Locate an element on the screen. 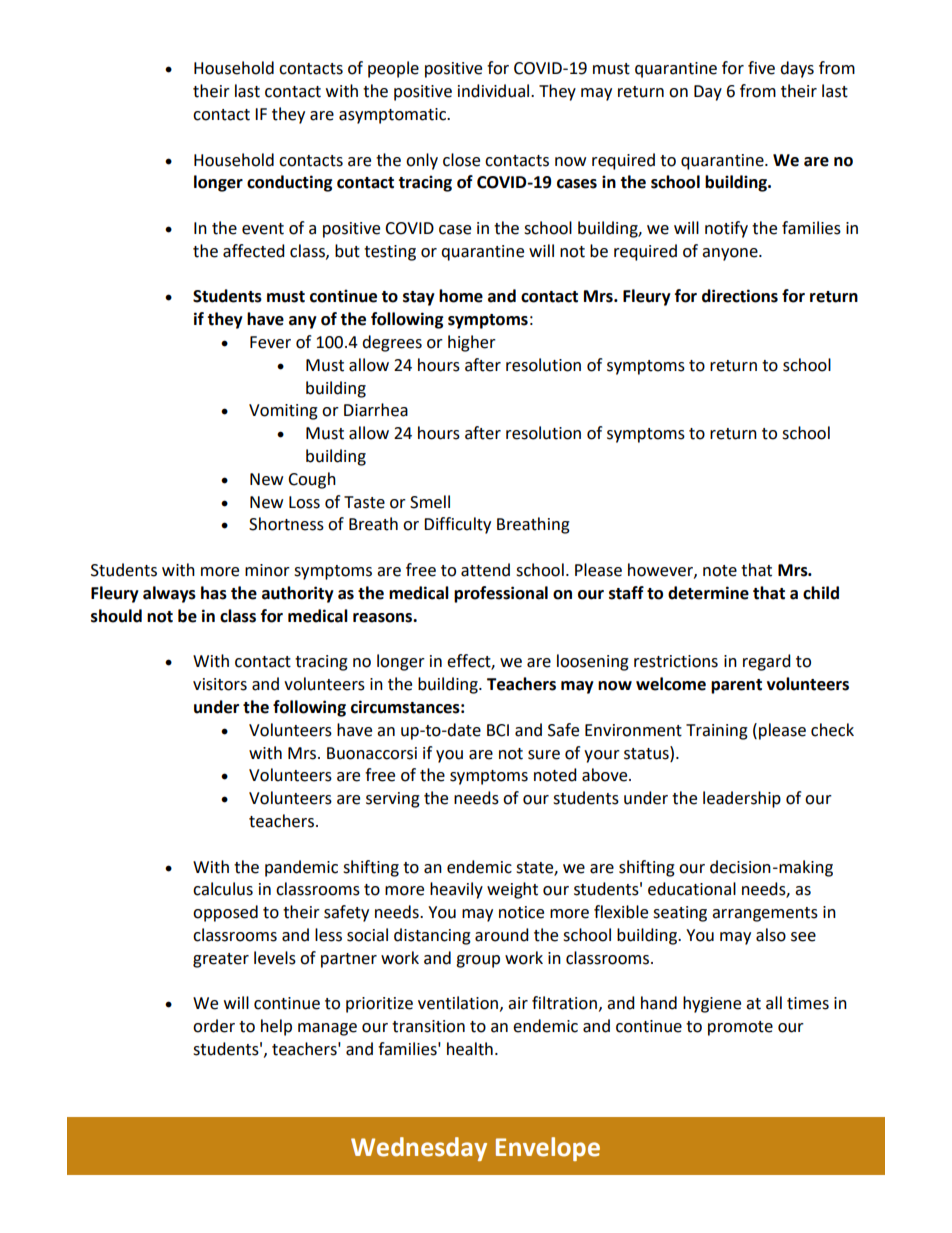 This screenshot has height=1233, width=952. Vomiting is located at coordinates (283, 412).
